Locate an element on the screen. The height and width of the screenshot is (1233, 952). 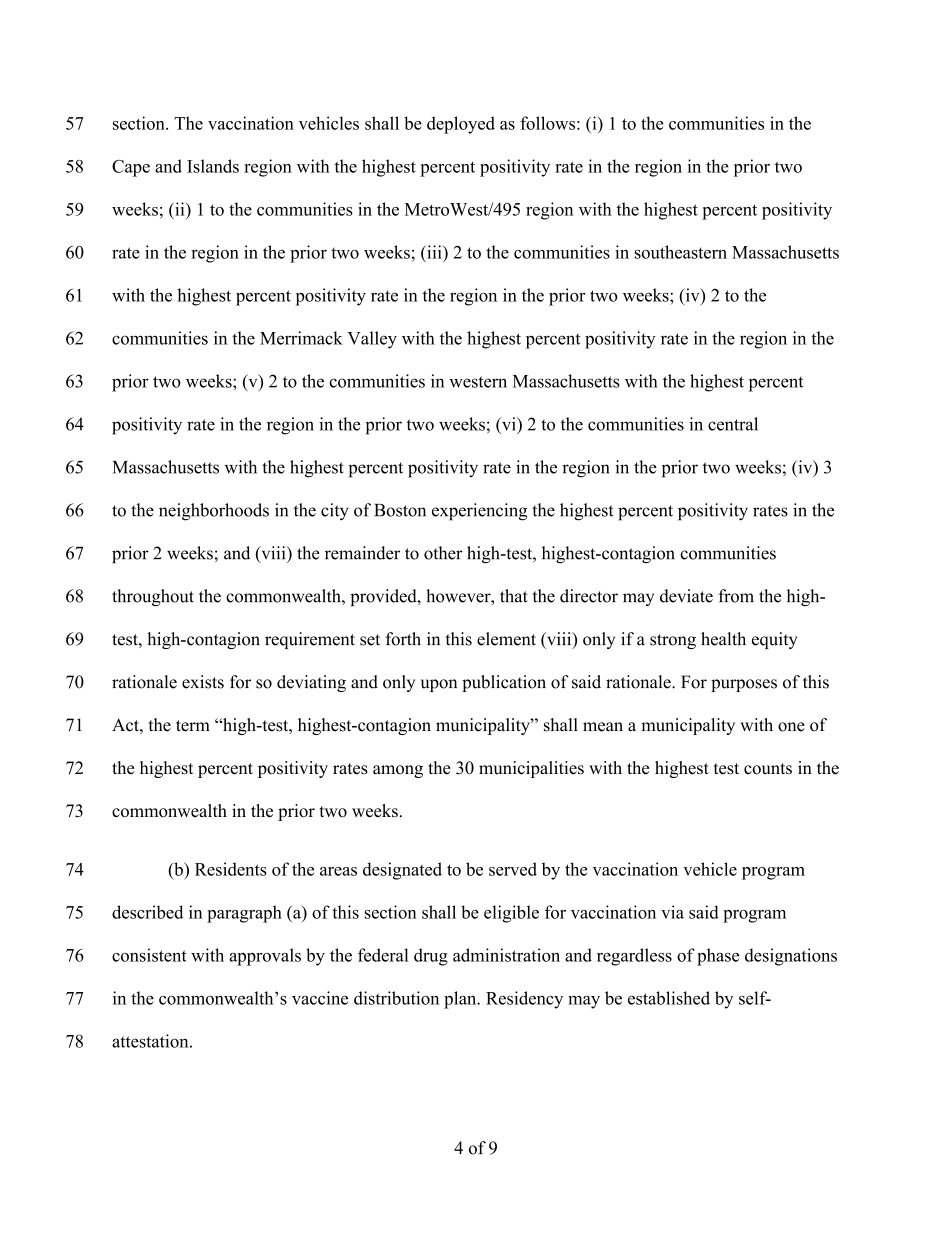
central is located at coordinates (733, 424).
